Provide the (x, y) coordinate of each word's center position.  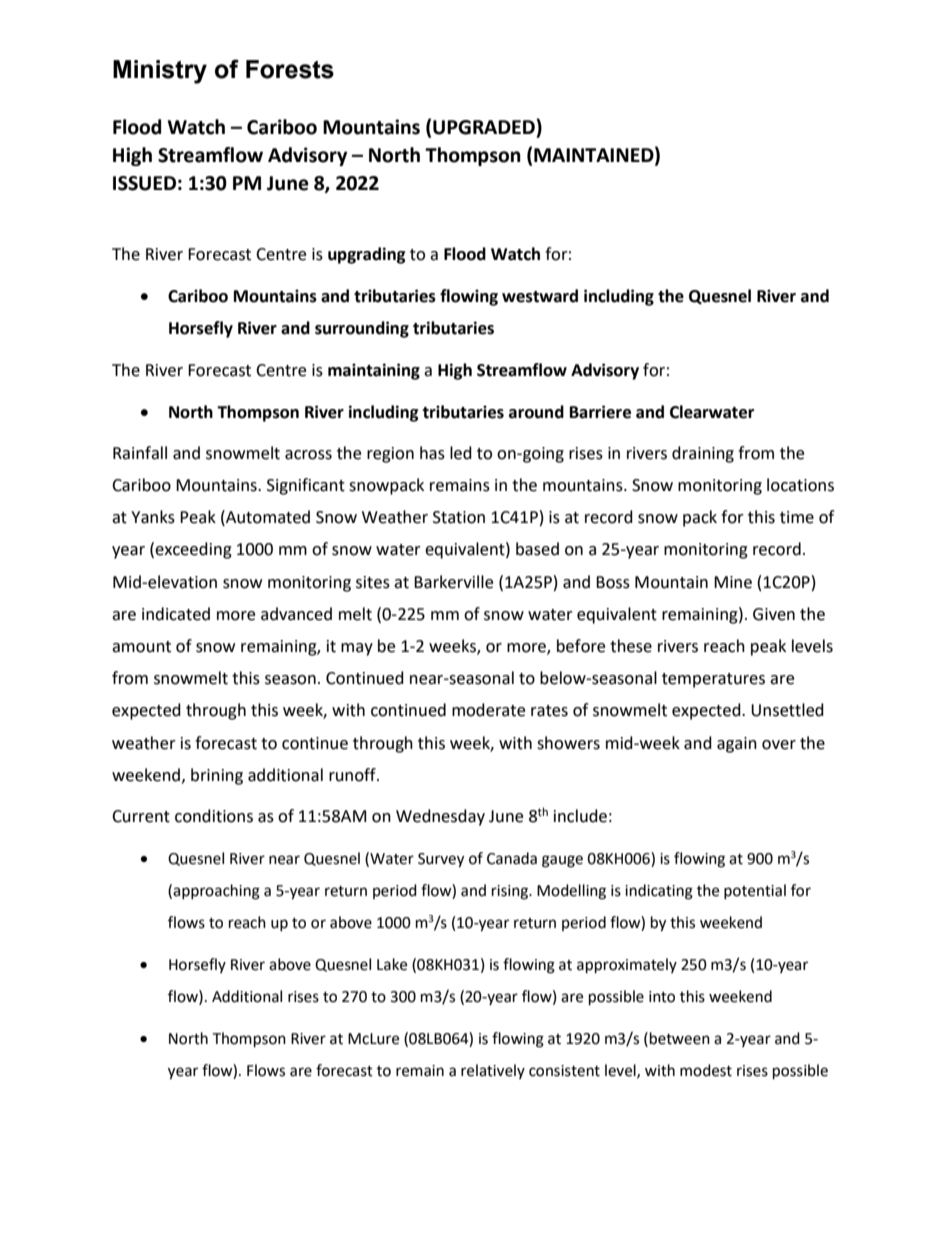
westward (540, 296)
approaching (216, 892)
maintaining (374, 371)
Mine (733, 582)
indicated (176, 614)
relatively (493, 1071)
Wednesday (440, 817)
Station (459, 517)
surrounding (362, 329)
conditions (214, 816)
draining (703, 454)
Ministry (160, 72)
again (737, 745)
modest (706, 1070)
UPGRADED (485, 127)
